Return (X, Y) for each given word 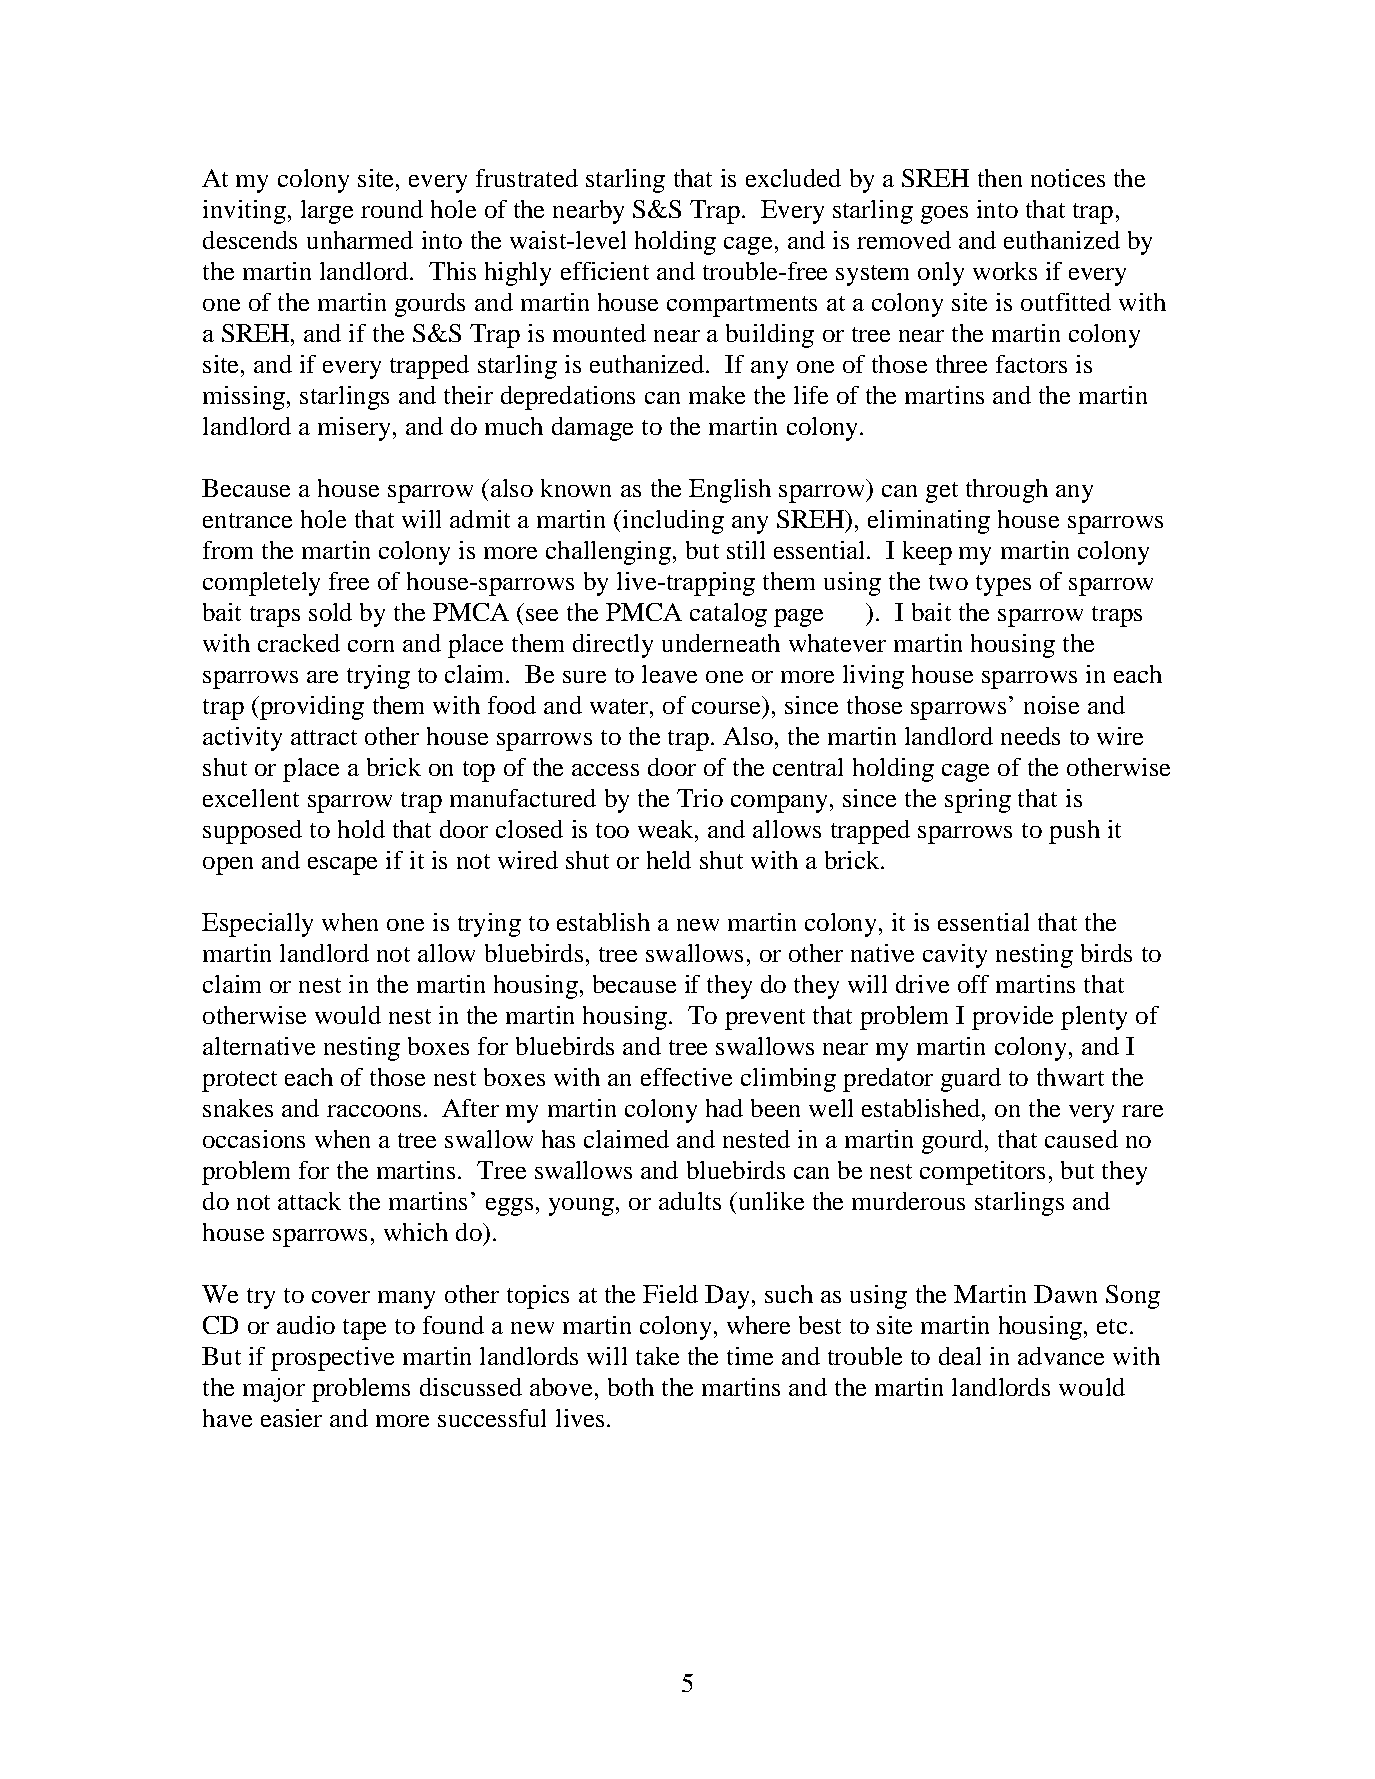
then (1000, 178)
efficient (605, 271)
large (327, 212)
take (657, 1356)
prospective (332, 1359)
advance (1061, 1356)
